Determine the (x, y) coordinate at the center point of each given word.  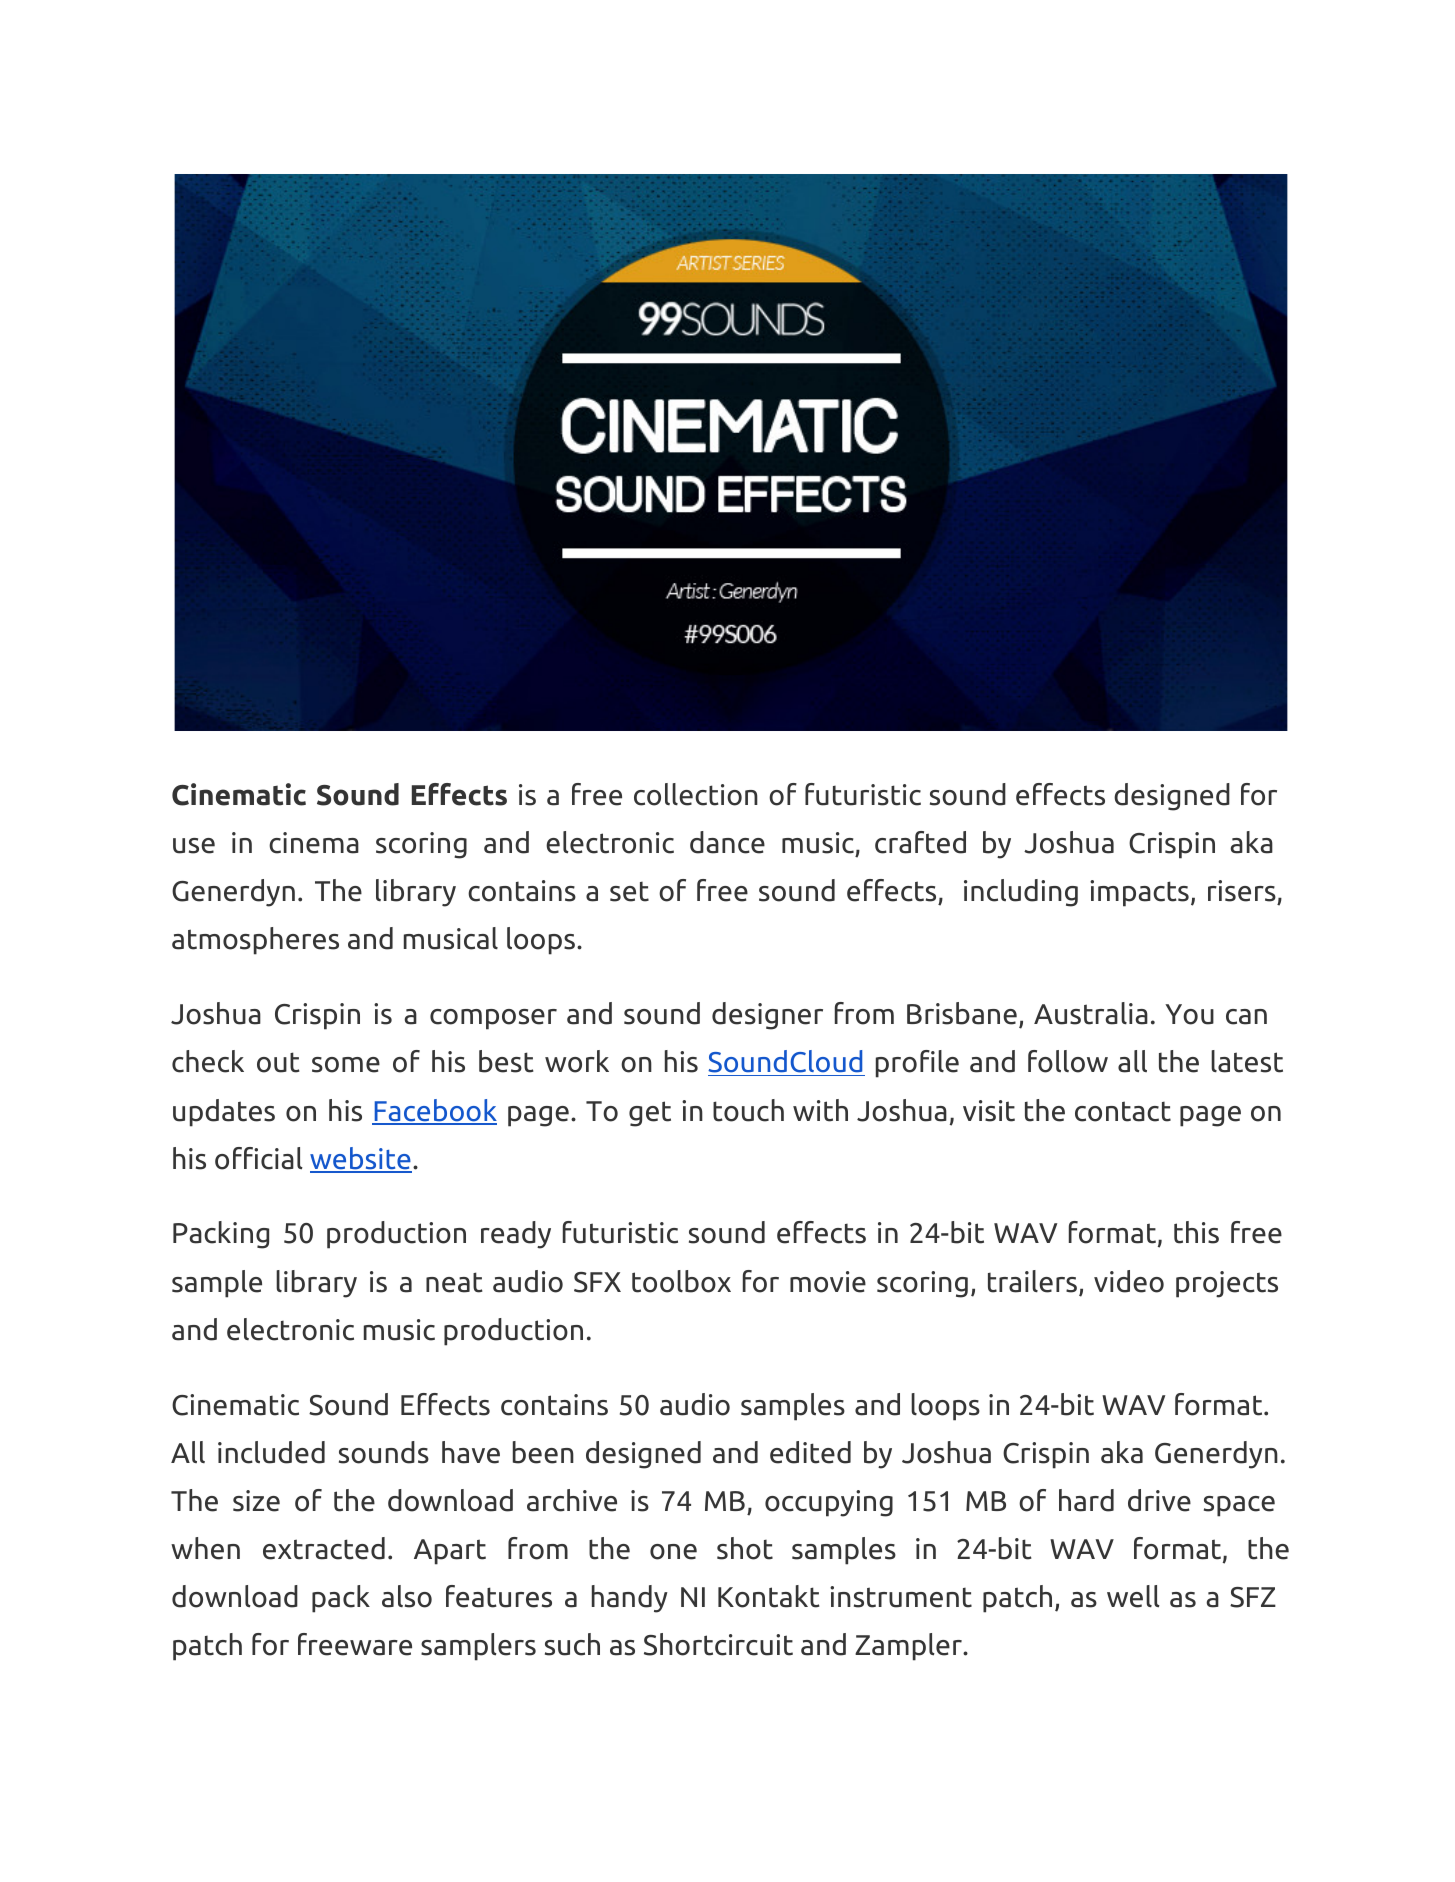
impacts (1139, 893)
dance (727, 842)
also (407, 1596)
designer (767, 1016)
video (1129, 1281)
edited (810, 1452)
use (194, 846)
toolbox (681, 1281)
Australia (1091, 1013)
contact (1123, 1111)
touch (748, 1110)
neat (454, 1282)
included (271, 1452)
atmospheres (255, 941)
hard (1086, 1500)
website (361, 1159)
